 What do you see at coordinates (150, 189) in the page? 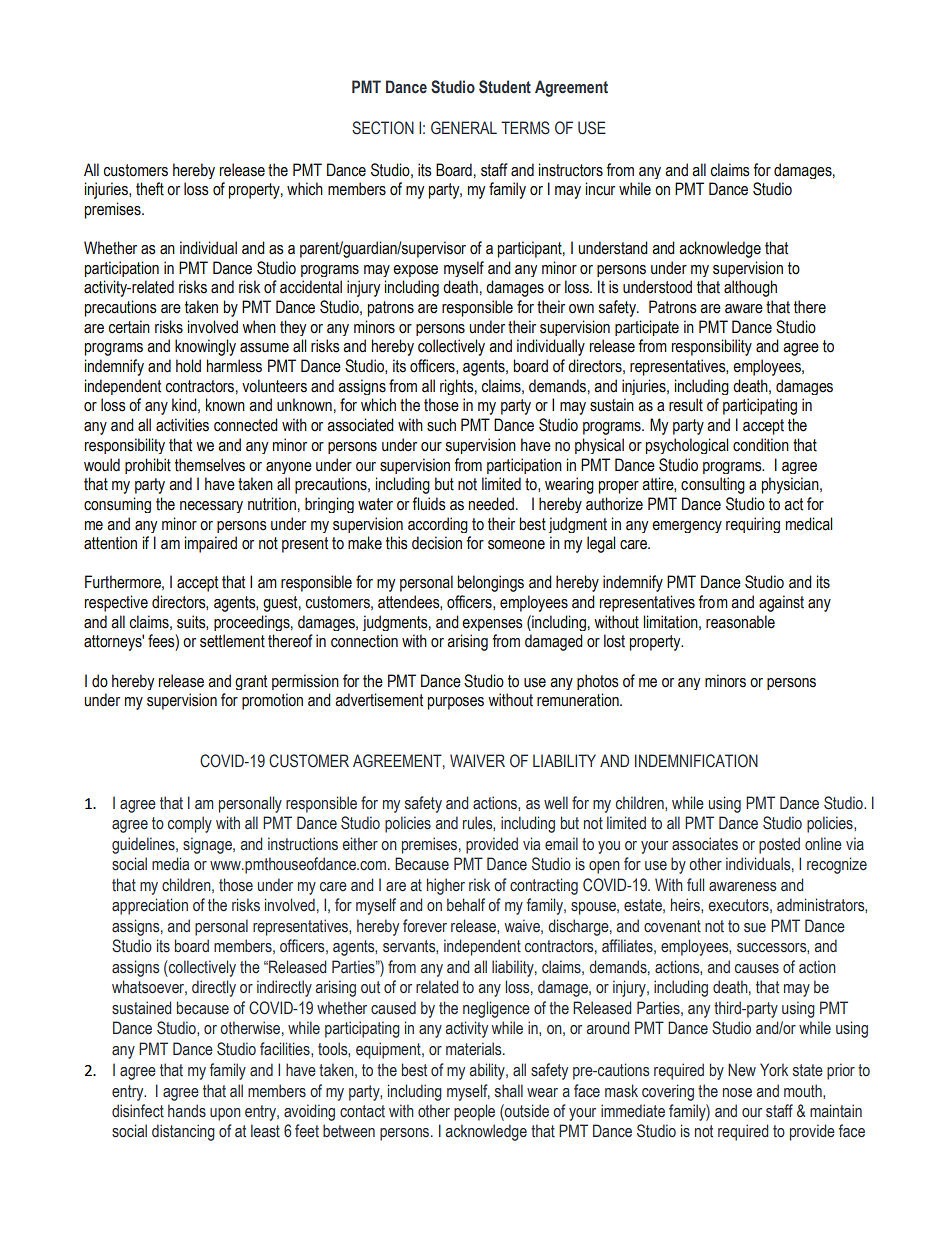
I see `theft` at bounding box center [150, 189].
